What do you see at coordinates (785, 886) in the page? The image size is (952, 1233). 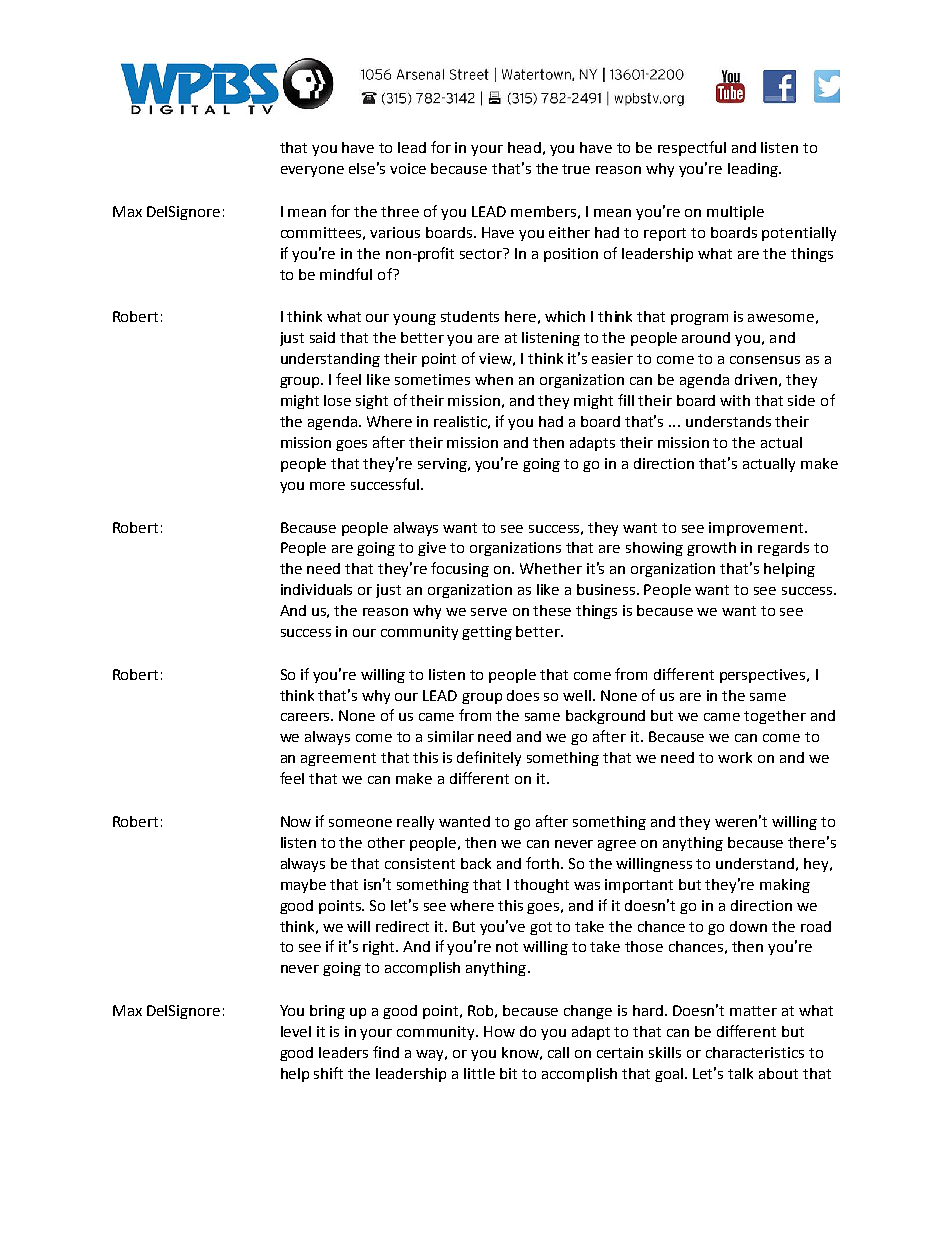 I see `making` at bounding box center [785, 886].
